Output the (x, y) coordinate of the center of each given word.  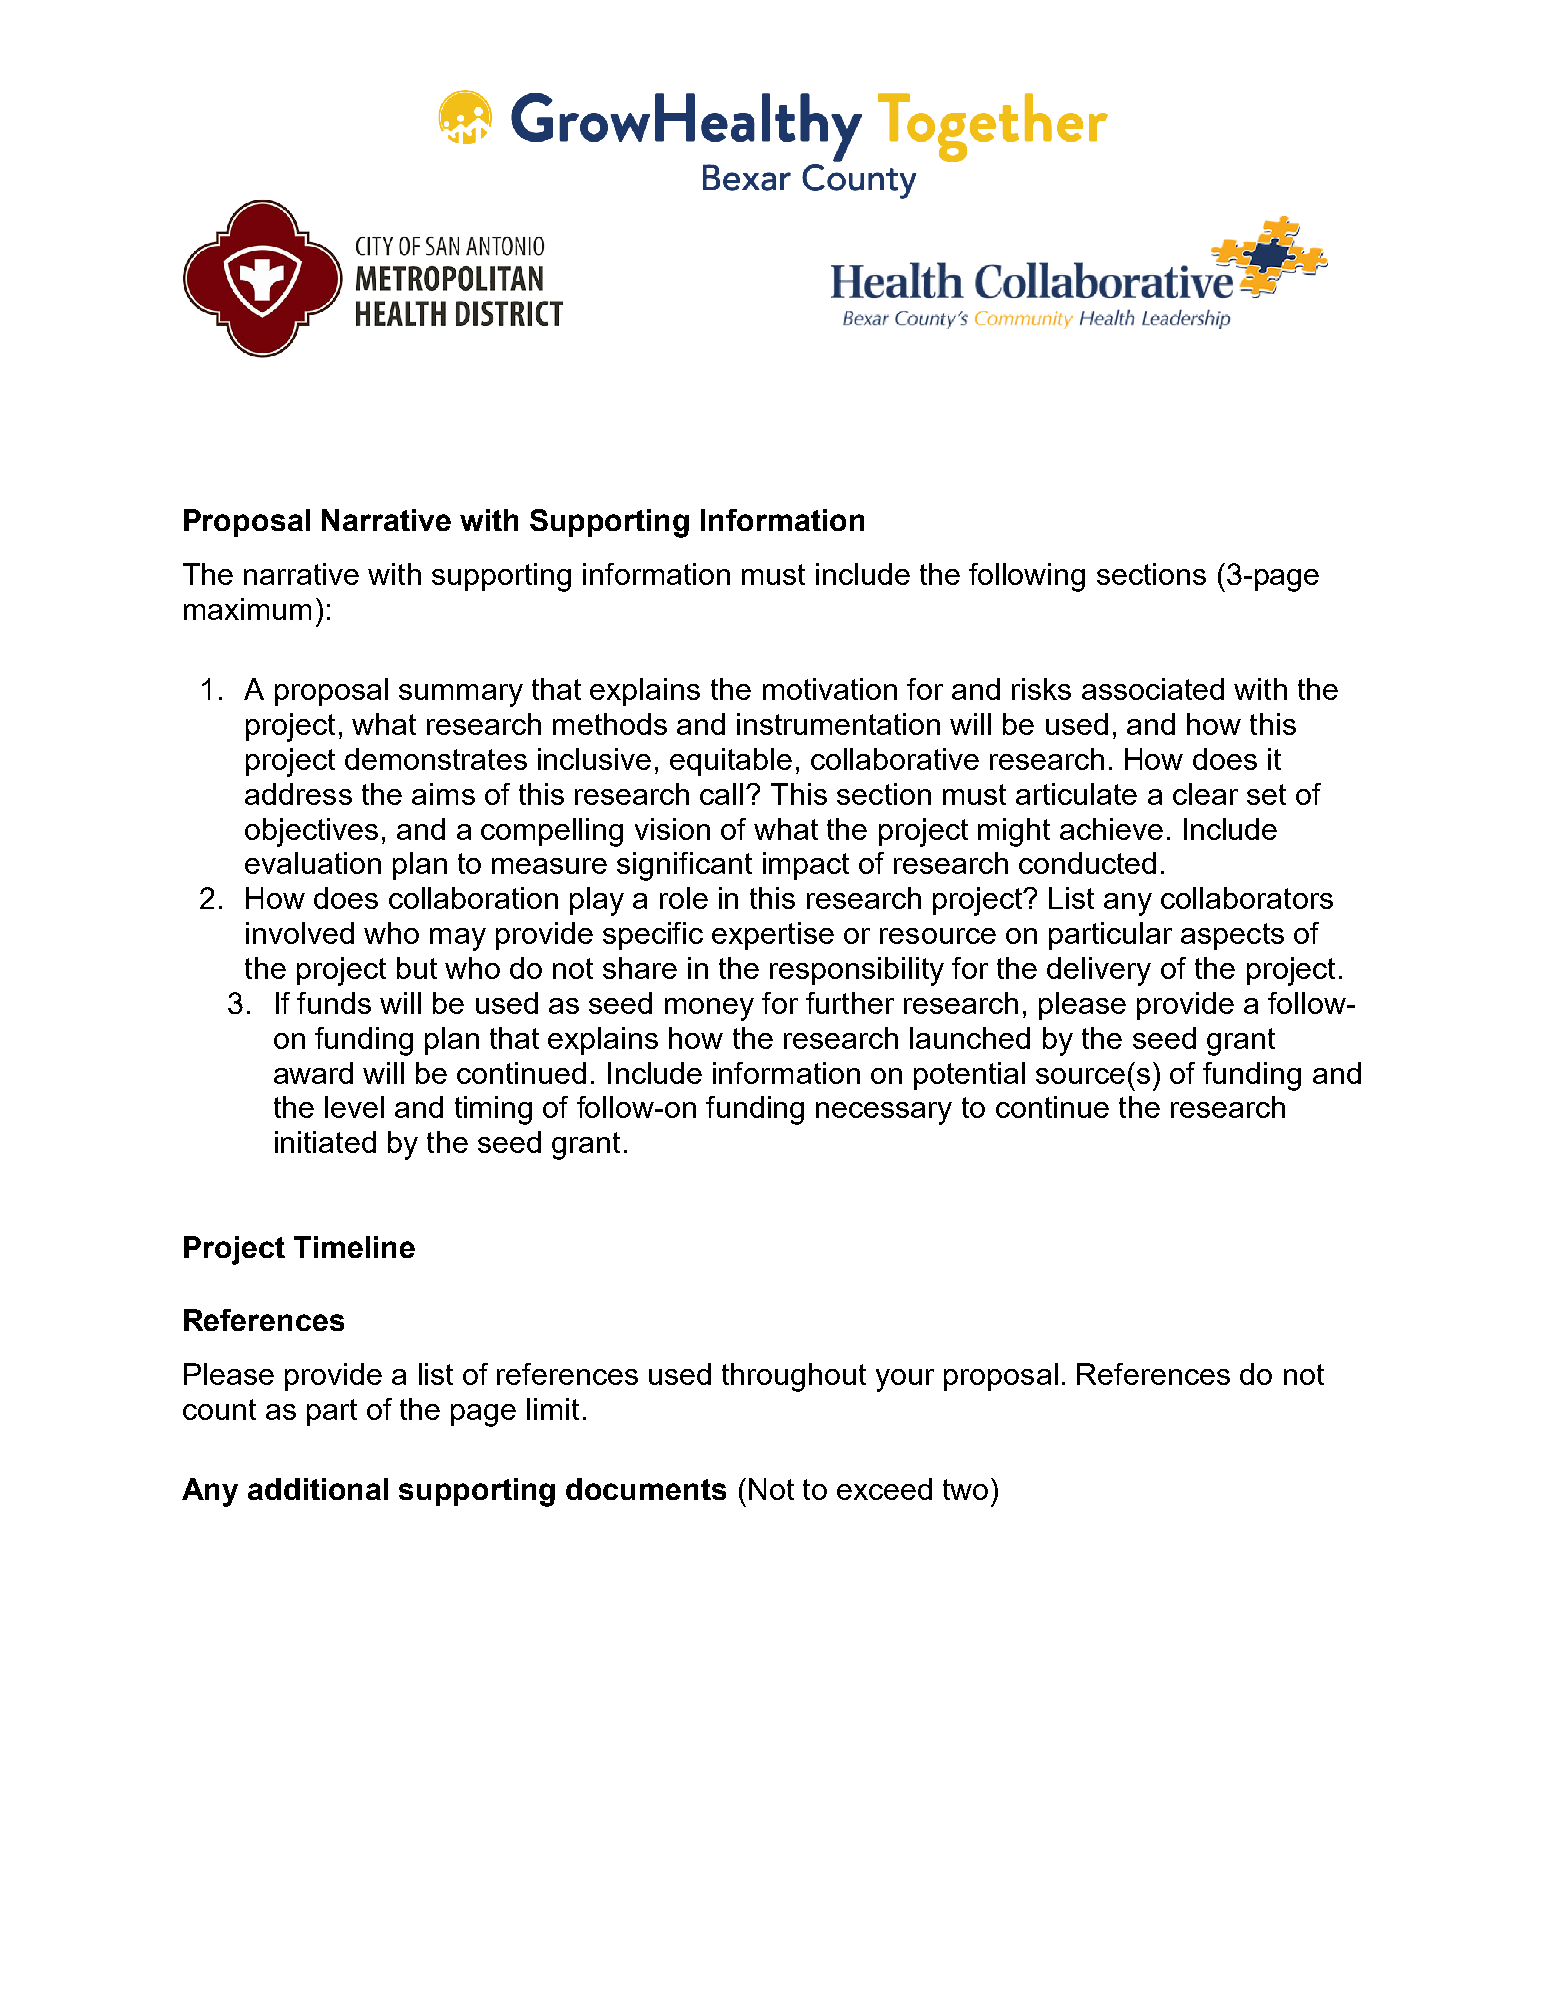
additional (318, 1489)
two (965, 1489)
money (709, 1009)
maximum (247, 609)
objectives (311, 832)
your (905, 1380)
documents (646, 1489)
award (313, 1073)
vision (672, 829)
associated (1153, 689)
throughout (794, 1377)
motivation (830, 689)
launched (970, 1038)
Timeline (354, 1247)
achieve (1111, 829)
